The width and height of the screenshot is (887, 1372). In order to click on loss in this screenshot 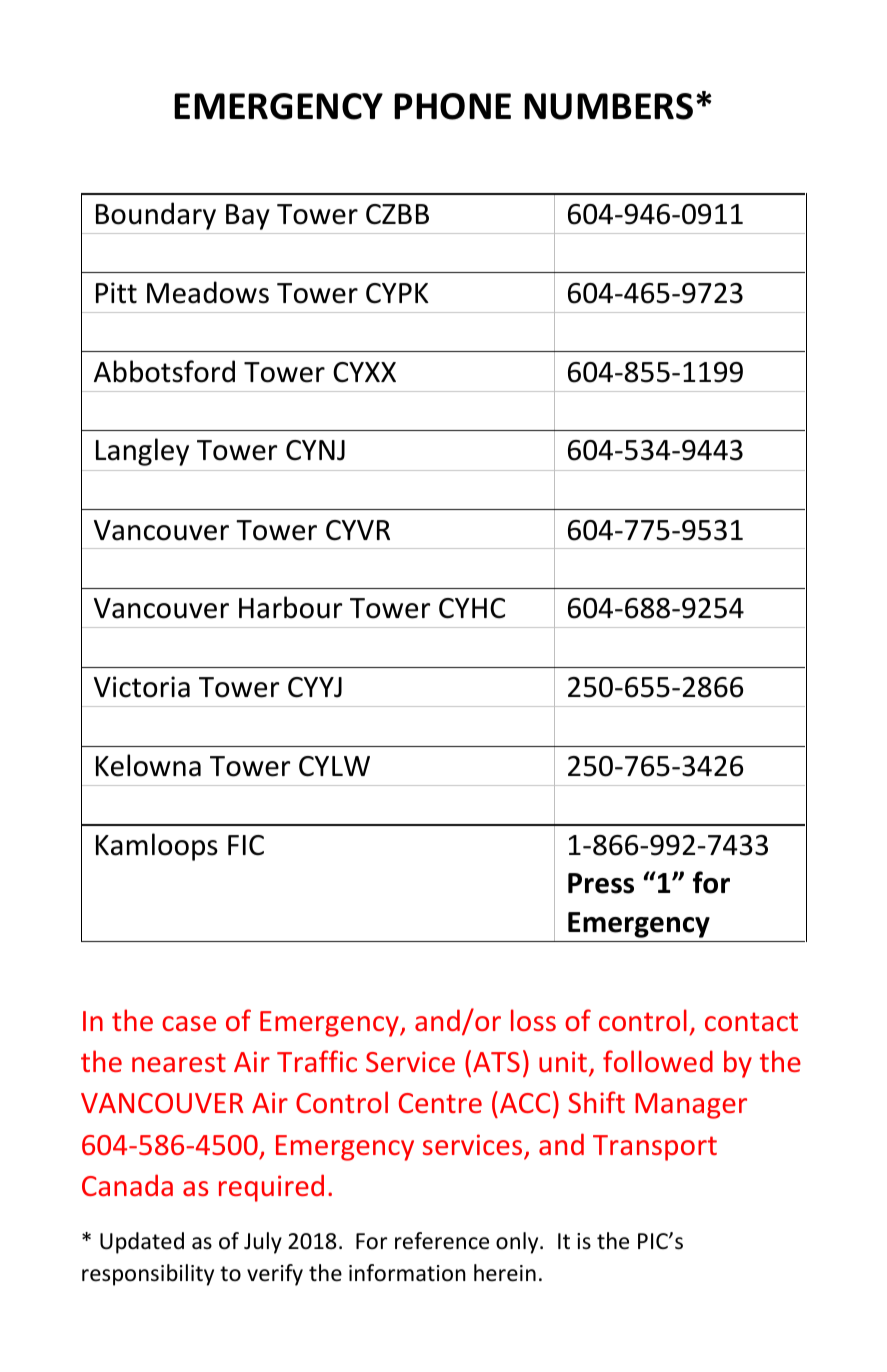, I will do `click(533, 1020)`.
